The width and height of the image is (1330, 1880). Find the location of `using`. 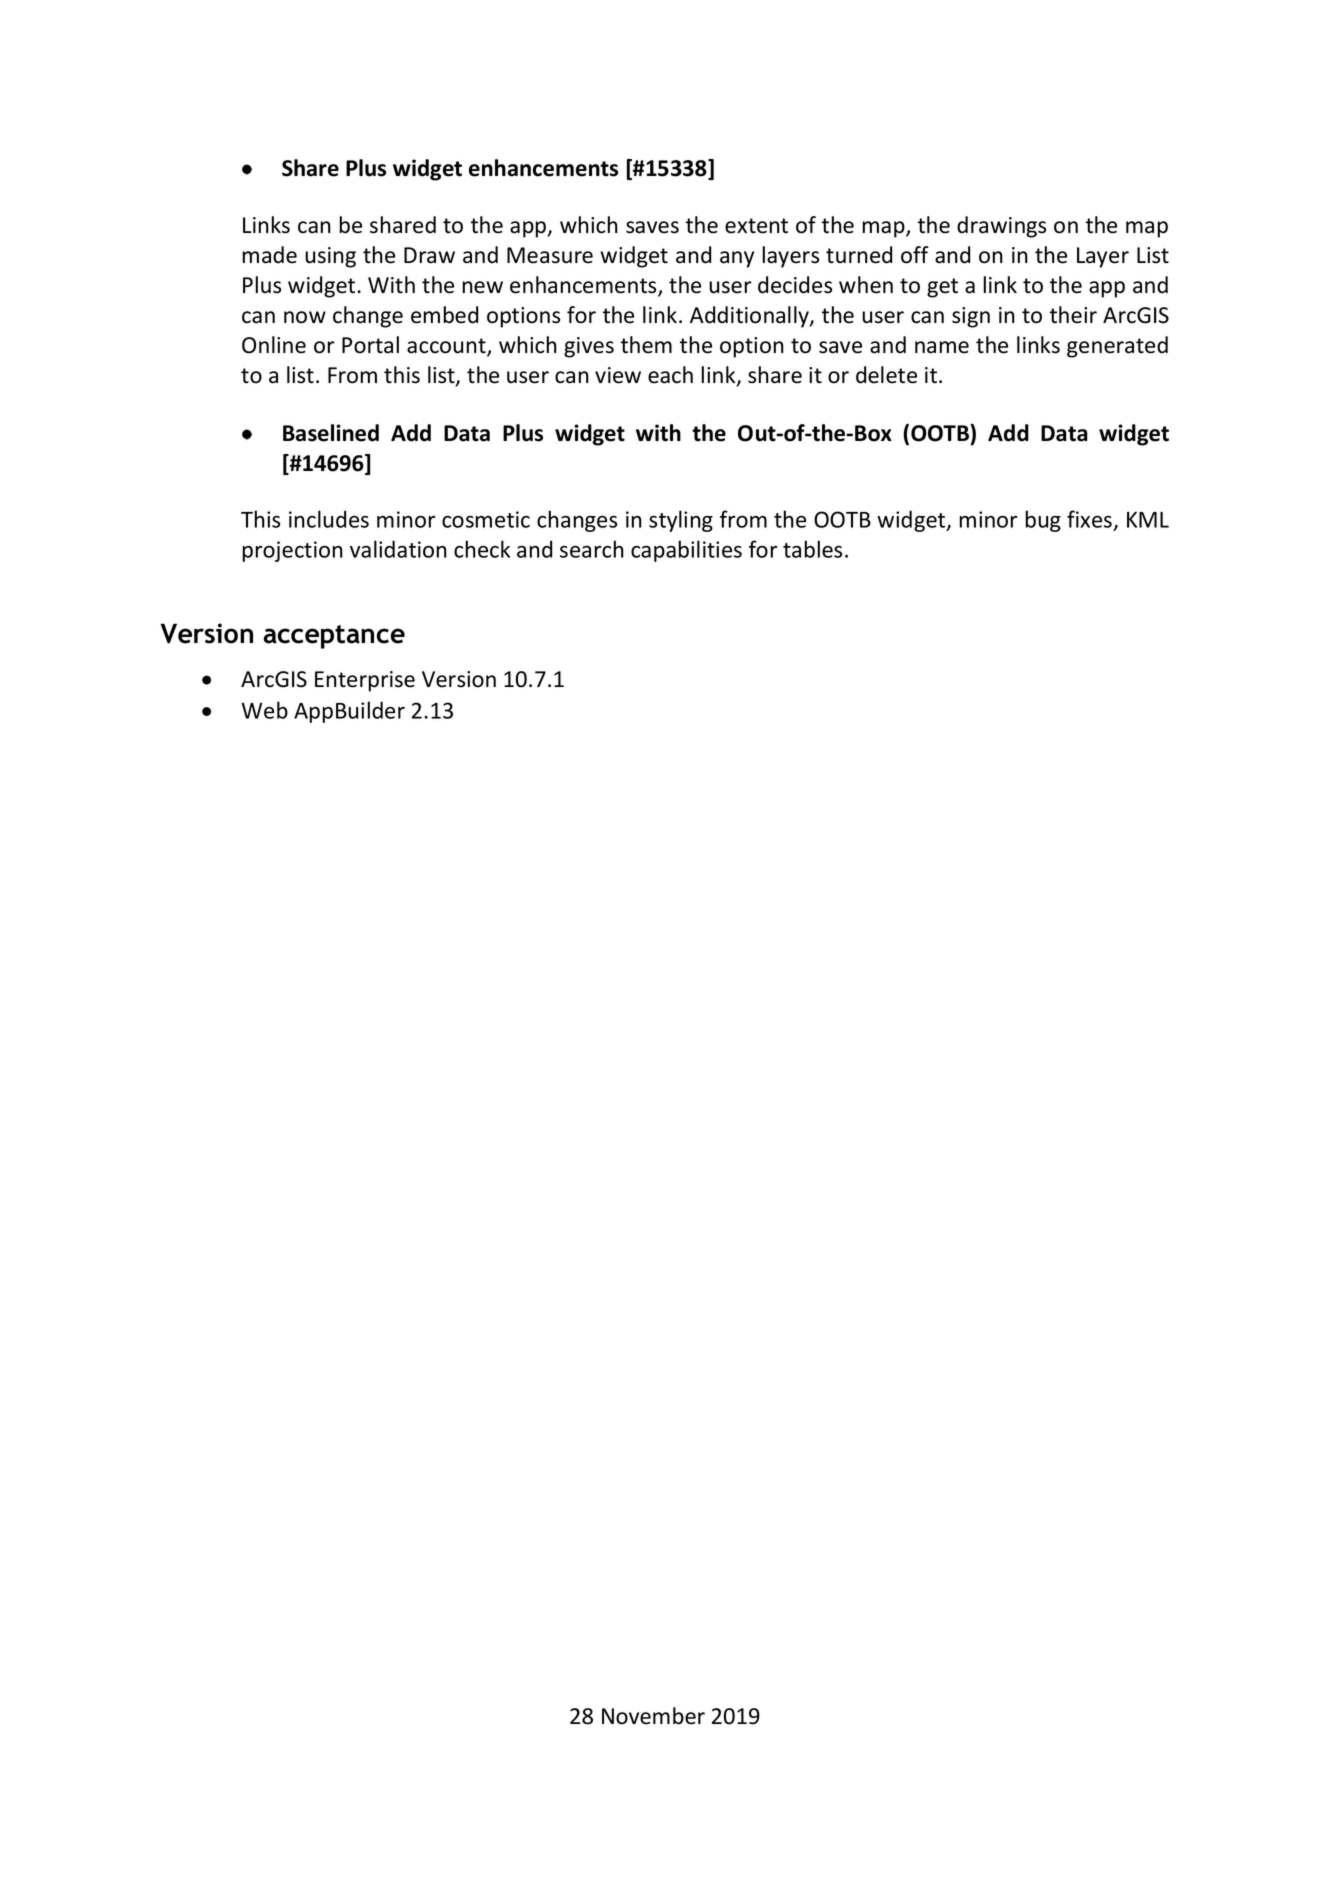

using is located at coordinates (330, 257).
